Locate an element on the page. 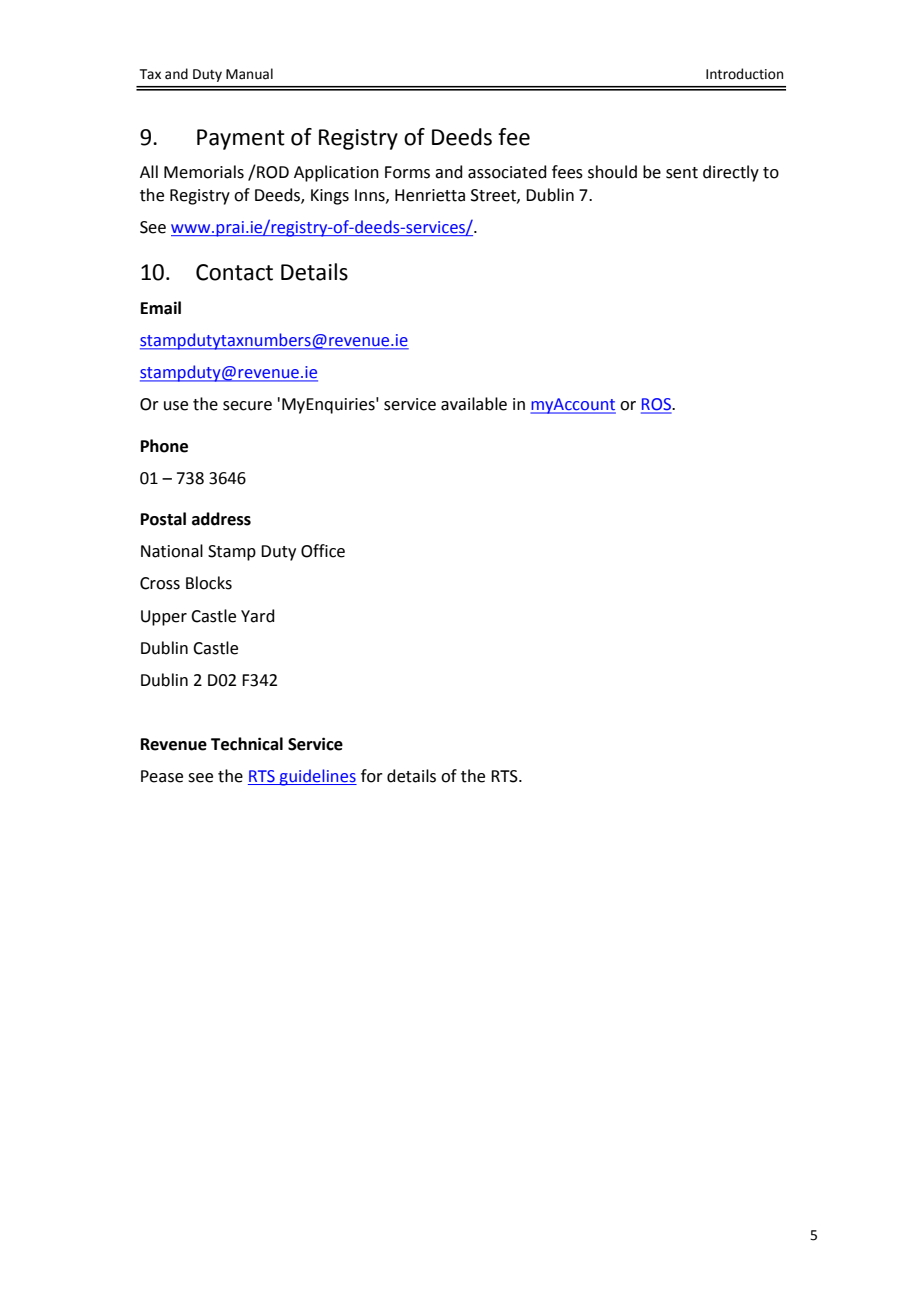 The image size is (924, 1308). Introduction is located at coordinates (744, 74).
